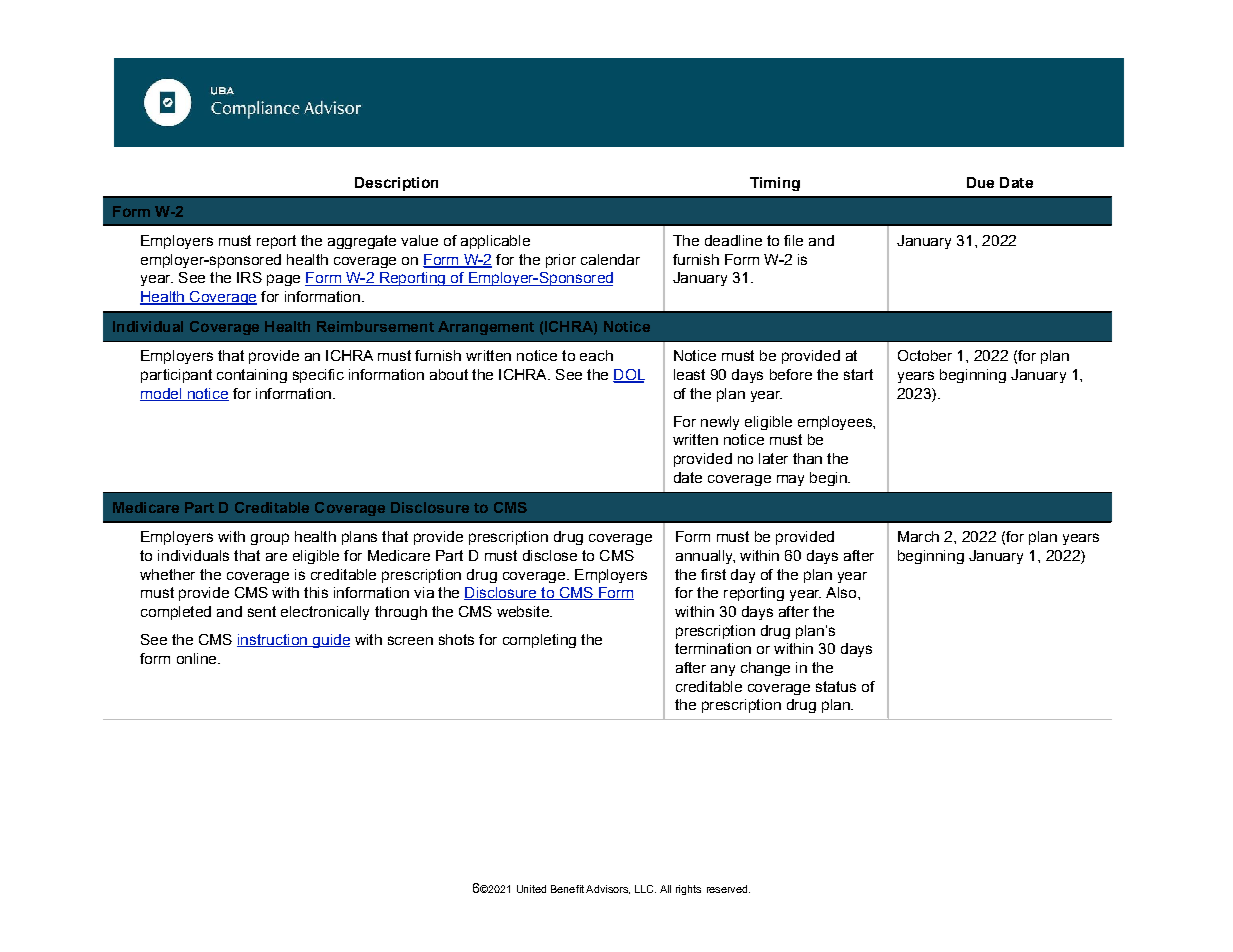 The width and height of the screenshot is (1233, 952). What do you see at coordinates (539, 641) in the screenshot?
I see `completing` at bounding box center [539, 641].
